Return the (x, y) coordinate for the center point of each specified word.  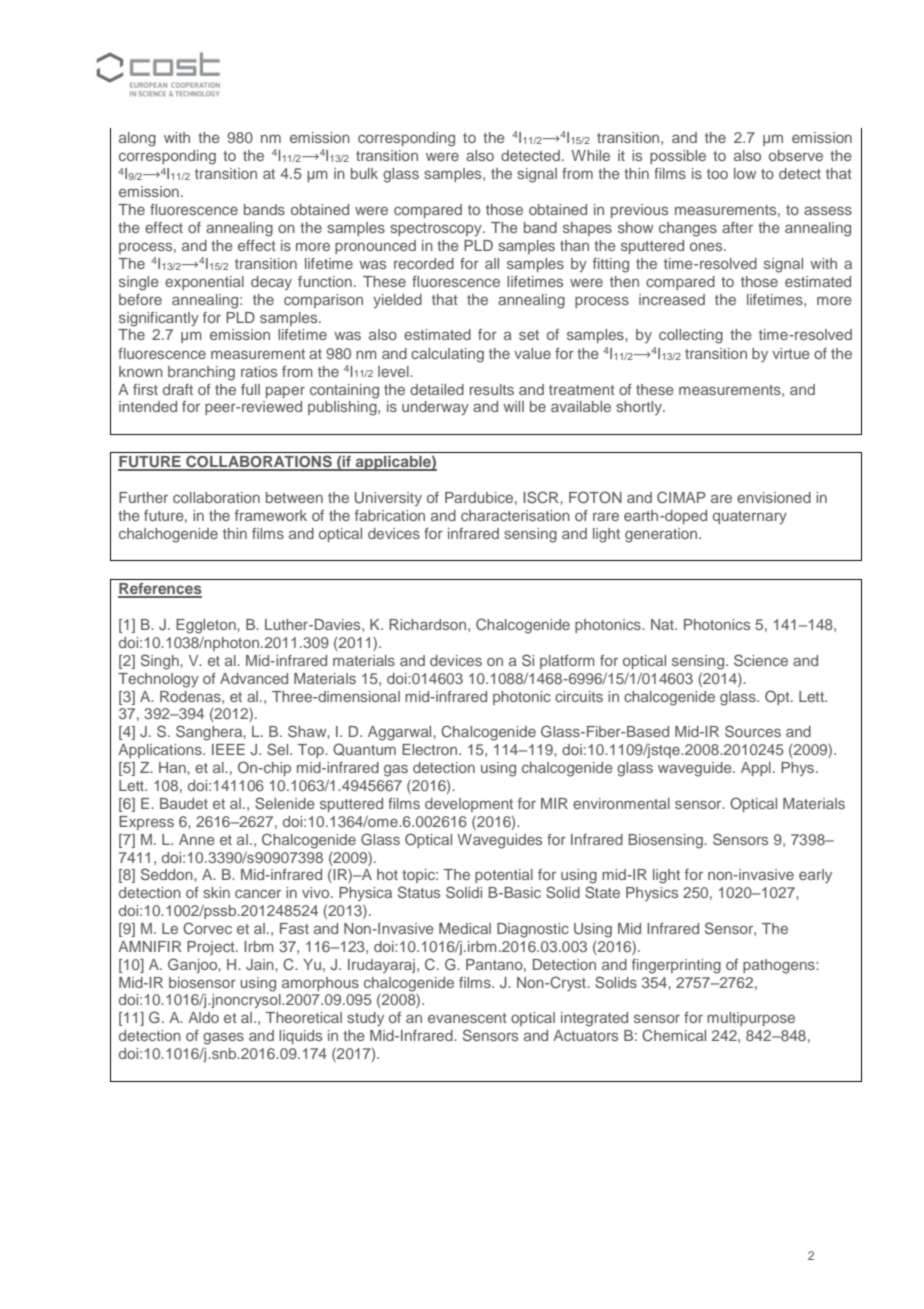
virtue (791, 353)
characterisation (515, 515)
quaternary (750, 517)
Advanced (254, 678)
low (745, 173)
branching (201, 373)
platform (567, 662)
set (529, 335)
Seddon (168, 874)
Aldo (203, 1017)
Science (761, 660)
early (815, 876)
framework (271, 515)
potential (504, 876)
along (137, 139)
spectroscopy (437, 229)
